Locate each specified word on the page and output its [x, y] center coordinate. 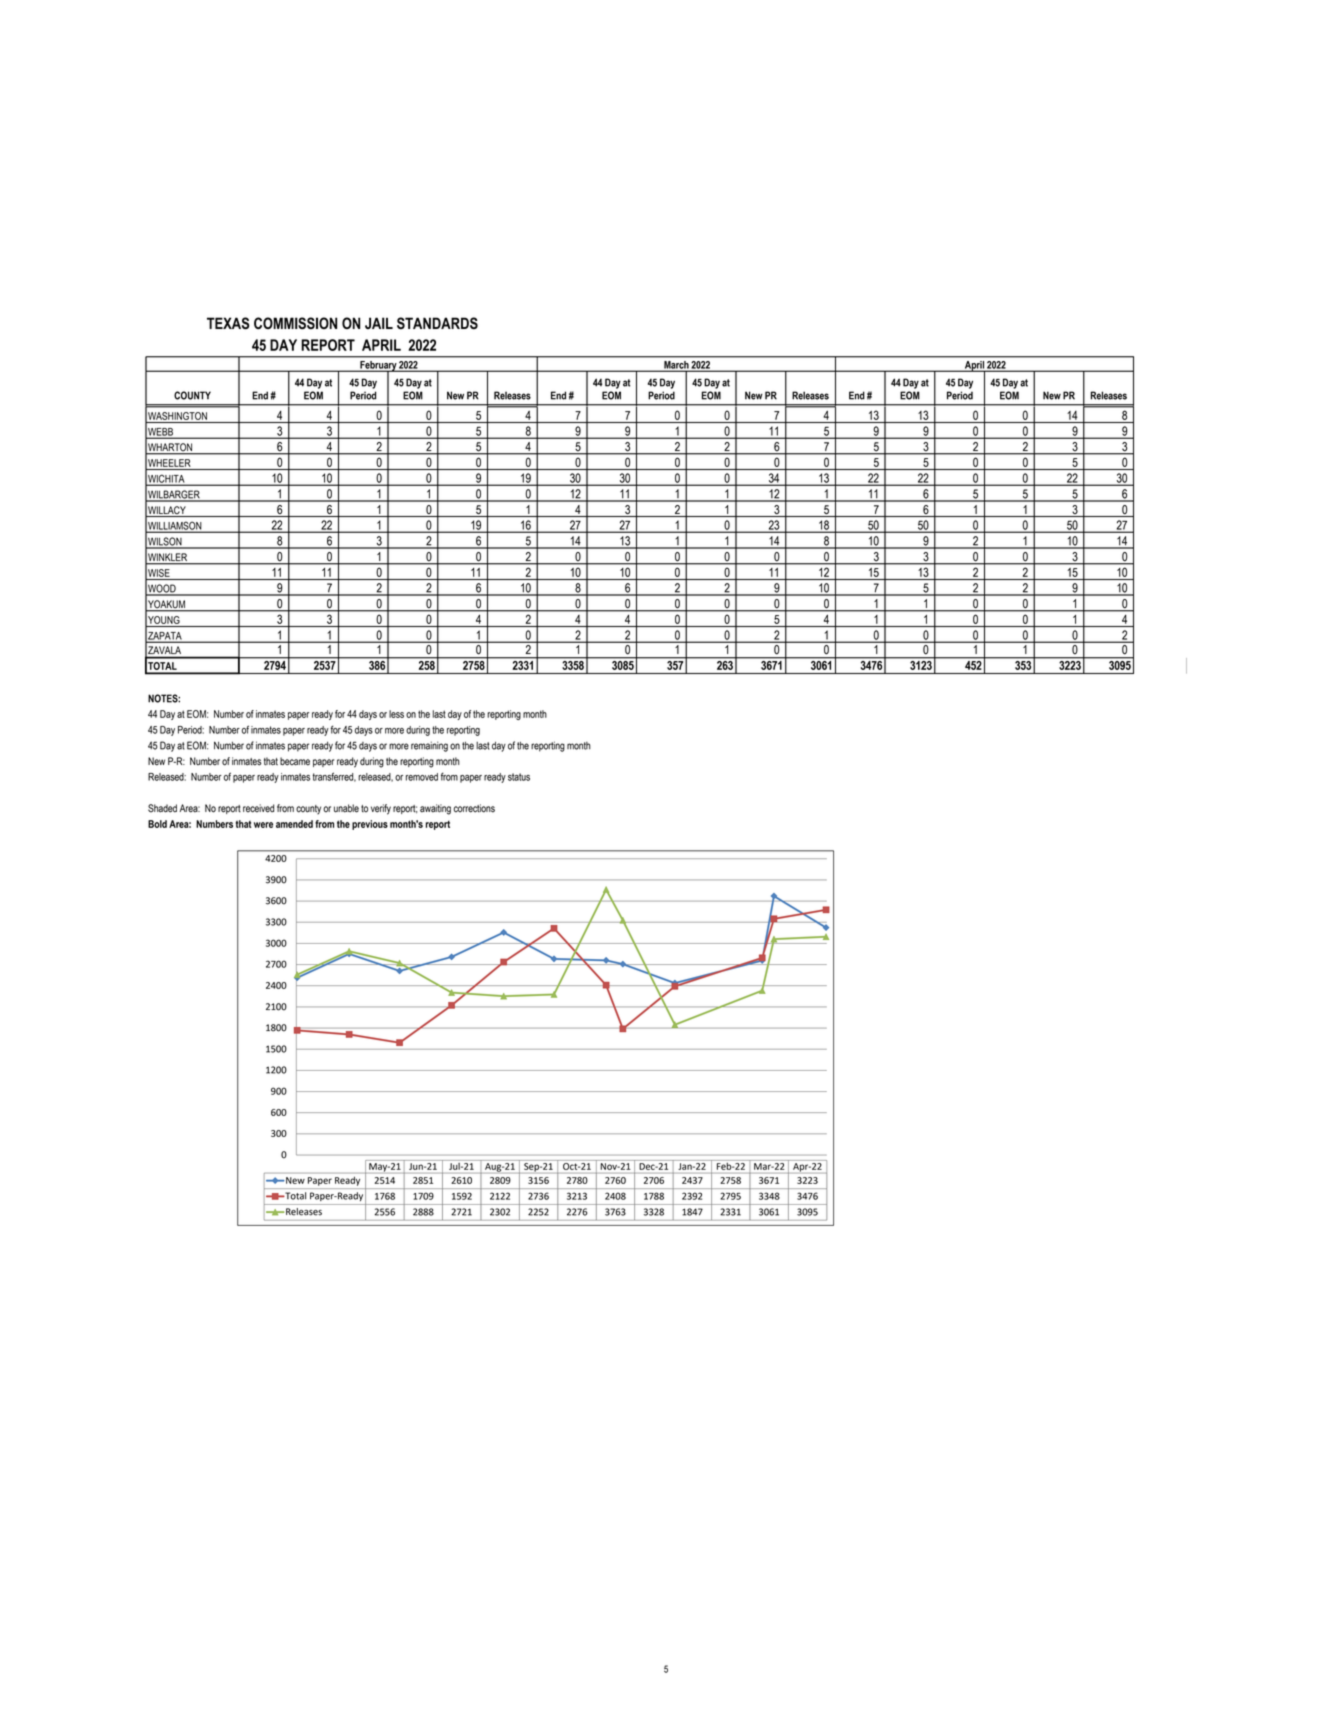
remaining [429, 746]
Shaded [162, 808]
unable [346, 808]
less [396, 714]
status [519, 777]
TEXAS [228, 323]
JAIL [379, 323]
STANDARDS [437, 323]
